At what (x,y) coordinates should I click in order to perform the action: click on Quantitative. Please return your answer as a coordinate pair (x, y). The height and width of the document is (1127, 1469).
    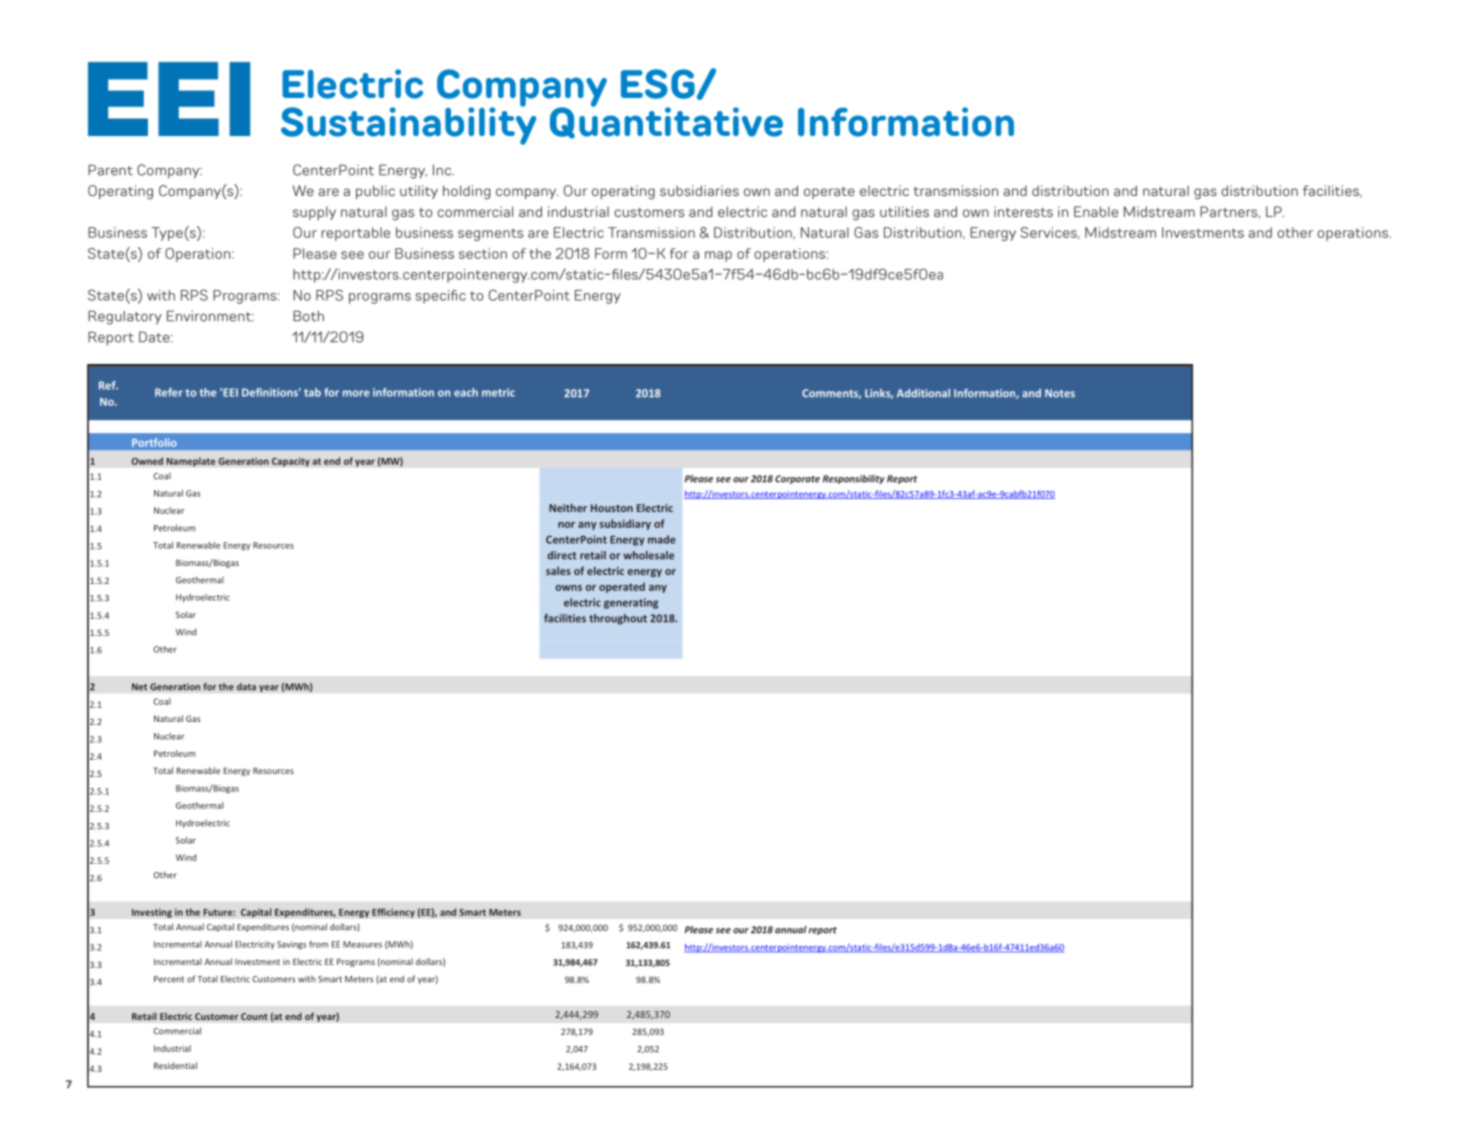
    Looking at the image, I should click on (666, 122).
